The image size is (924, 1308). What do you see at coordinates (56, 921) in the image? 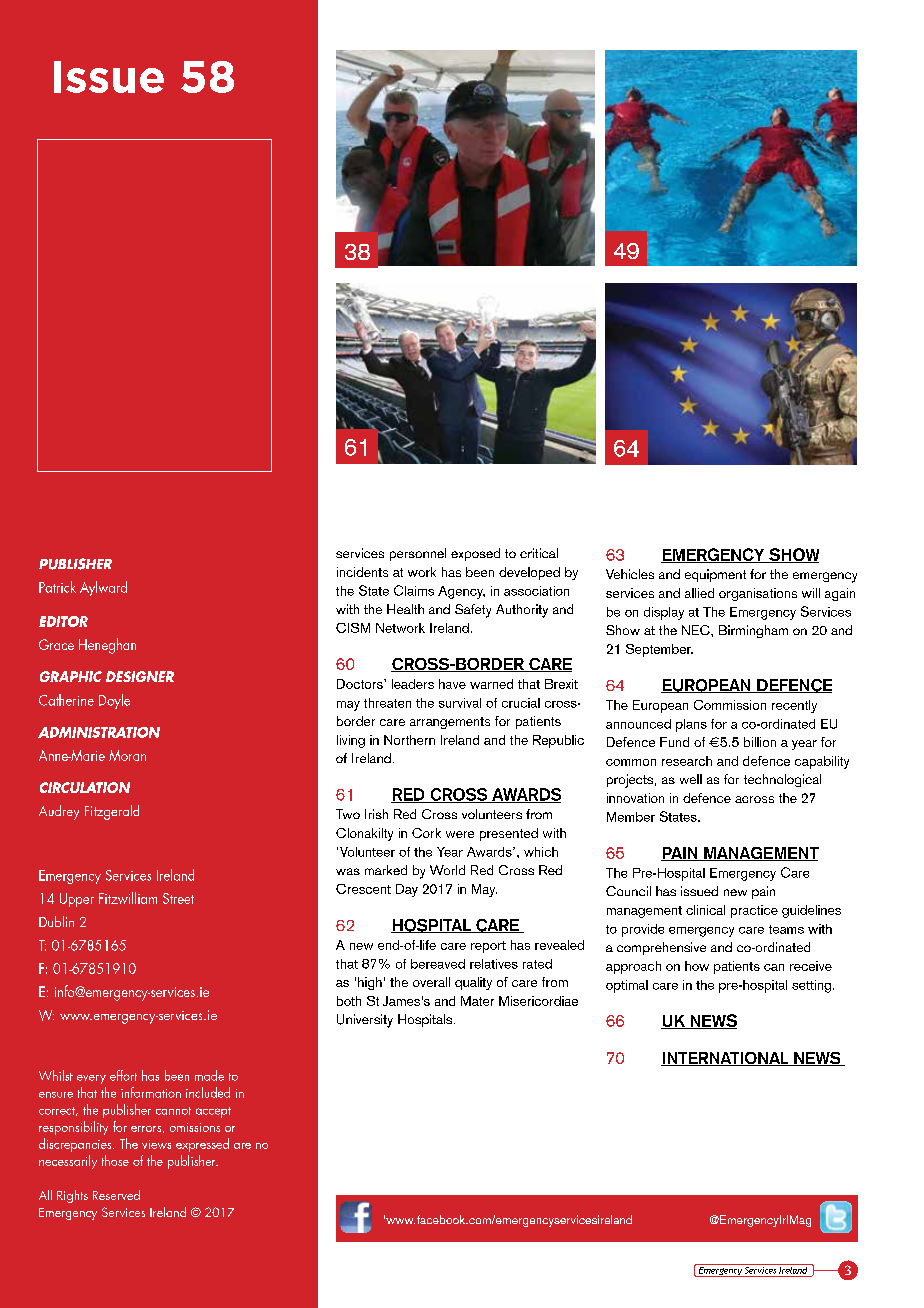
I see `Dublin` at bounding box center [56, 921].
